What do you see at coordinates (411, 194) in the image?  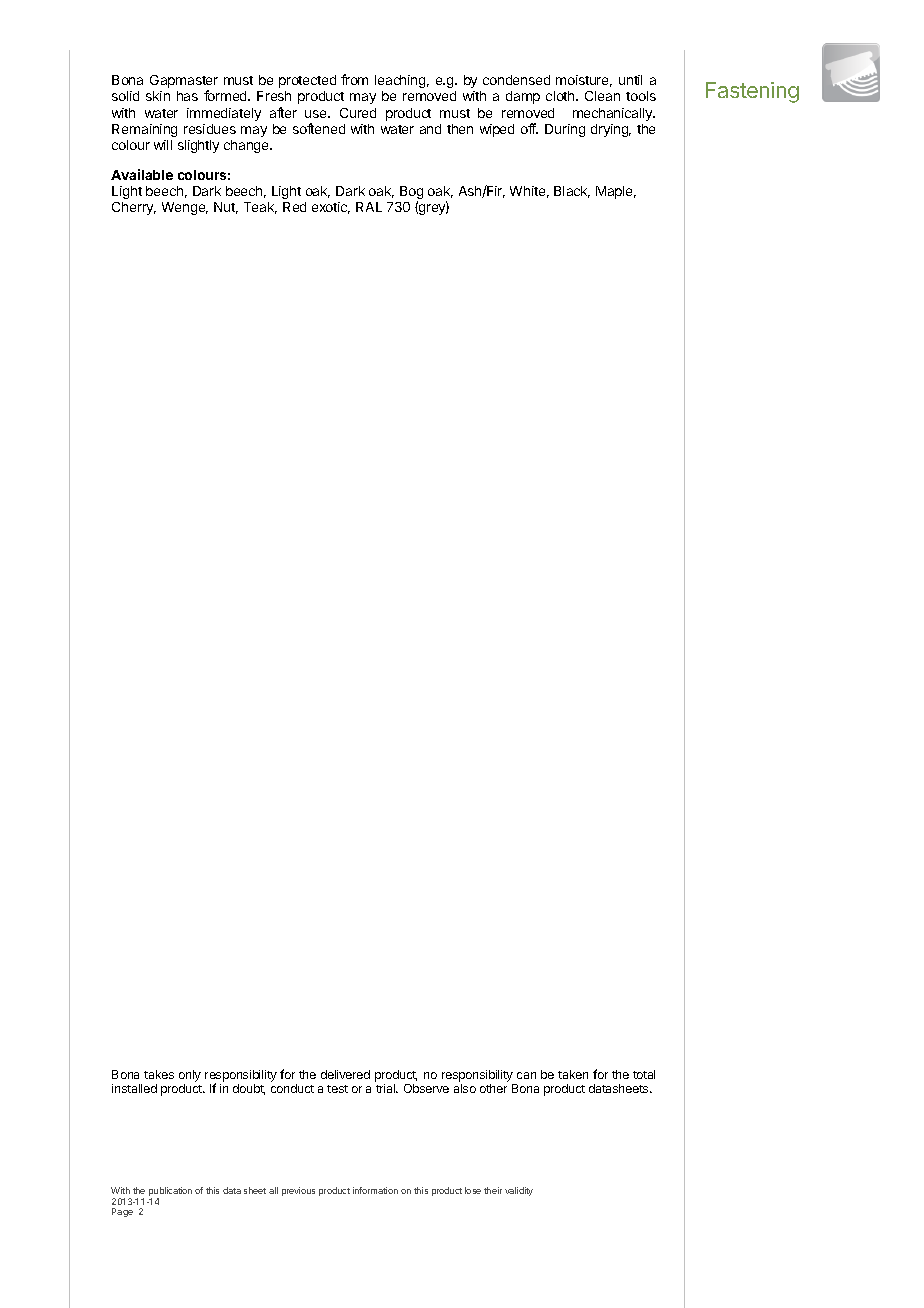 I see `Bog` at bounding box center [411, 194].
